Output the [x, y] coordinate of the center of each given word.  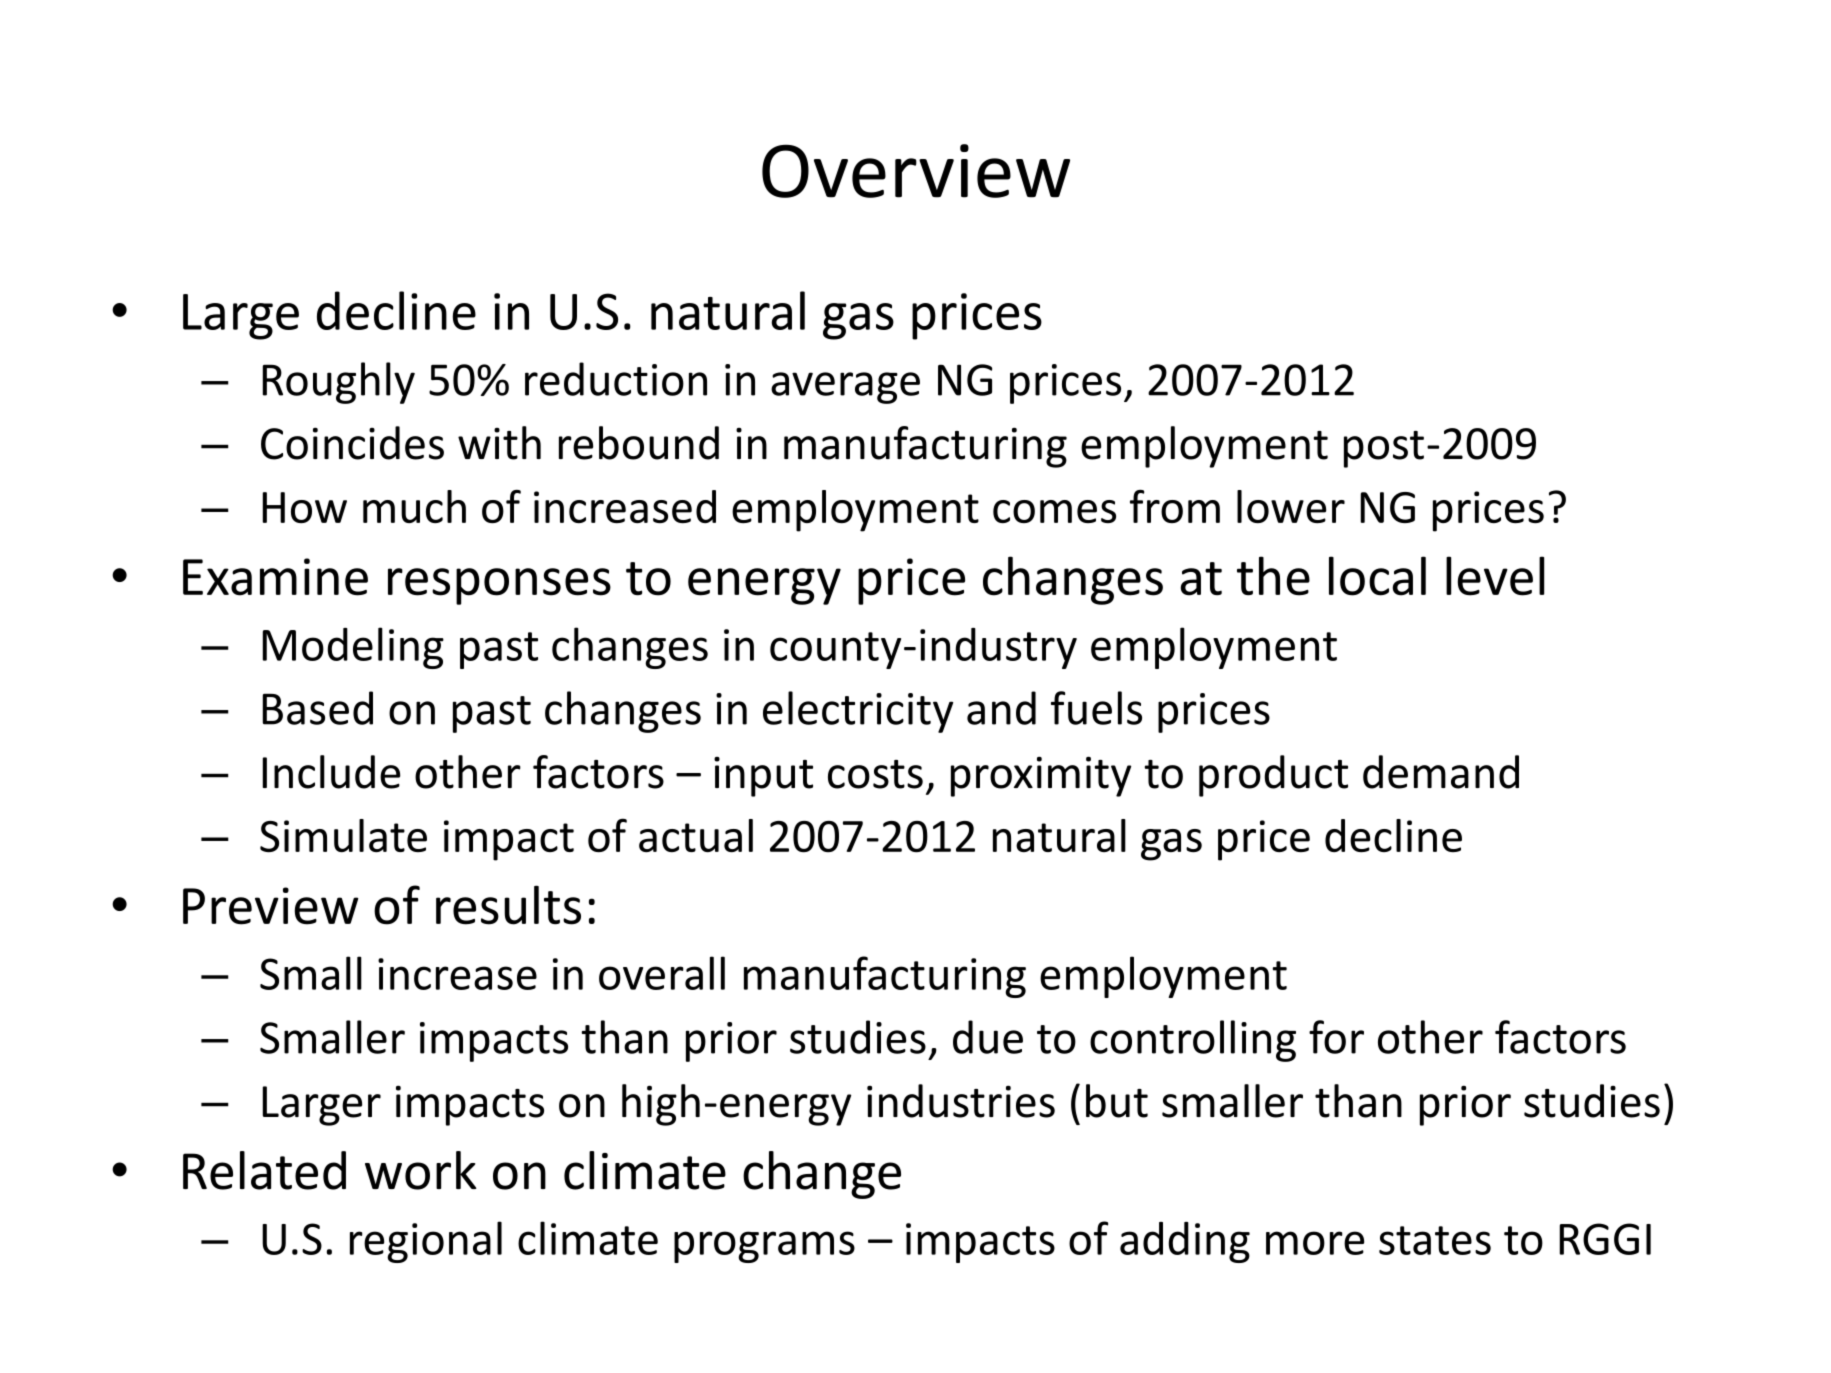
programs [764, 1247]
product [1273, 776]
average [845, 388]
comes [1054, 511]
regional [426, 1242]
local [1377, 576]
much [414, 506]
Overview [916, 171]
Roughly [338, 383]
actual [696, 835]
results [508, 905]
